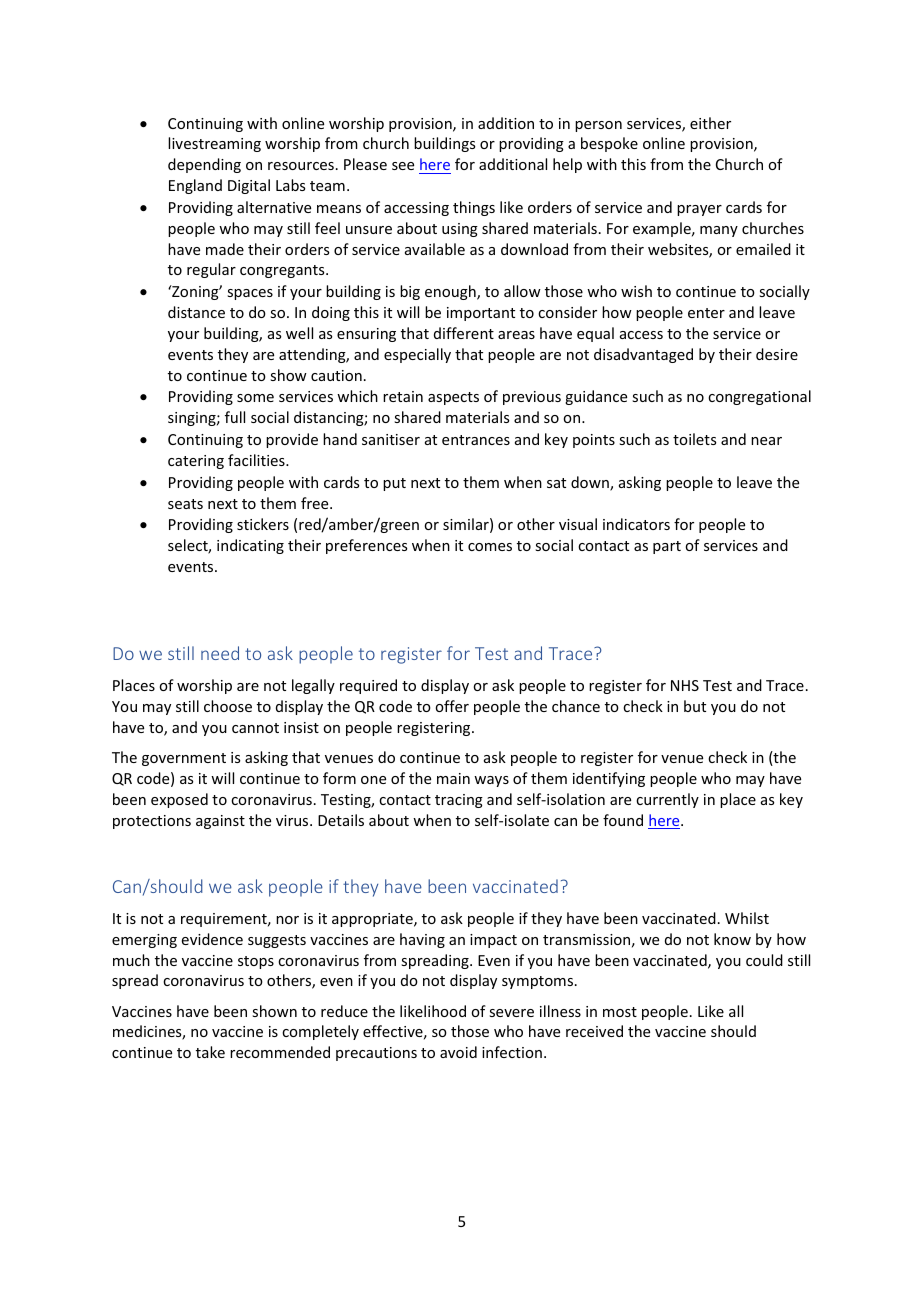  Describe the element at coordinates (403, 166) in the screenshot. I see `see` at that location.
